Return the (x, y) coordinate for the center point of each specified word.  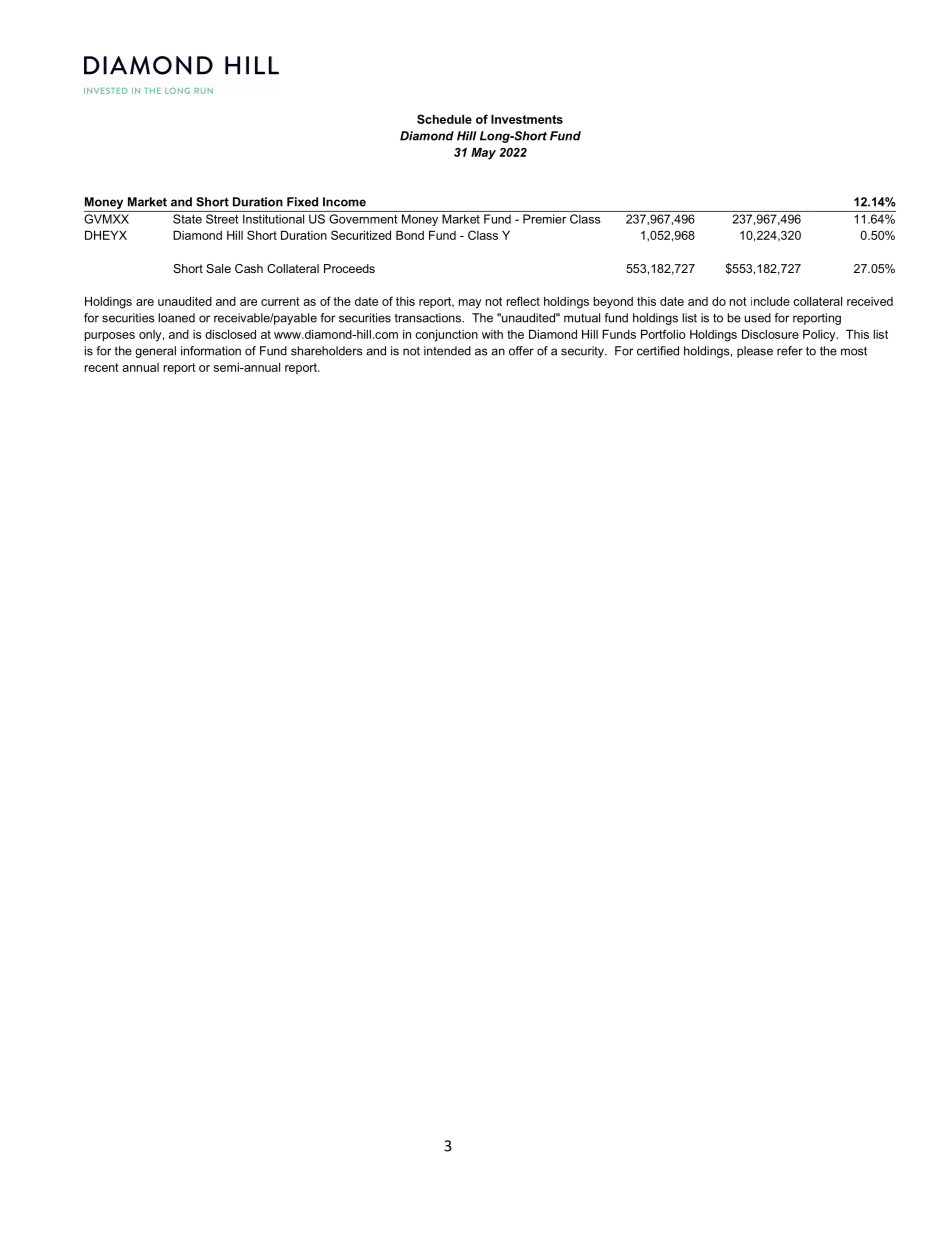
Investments (527, 119)
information (211, 351)
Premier (544, 219)
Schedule (444, 119)
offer (521, 351)
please (755, 352)
